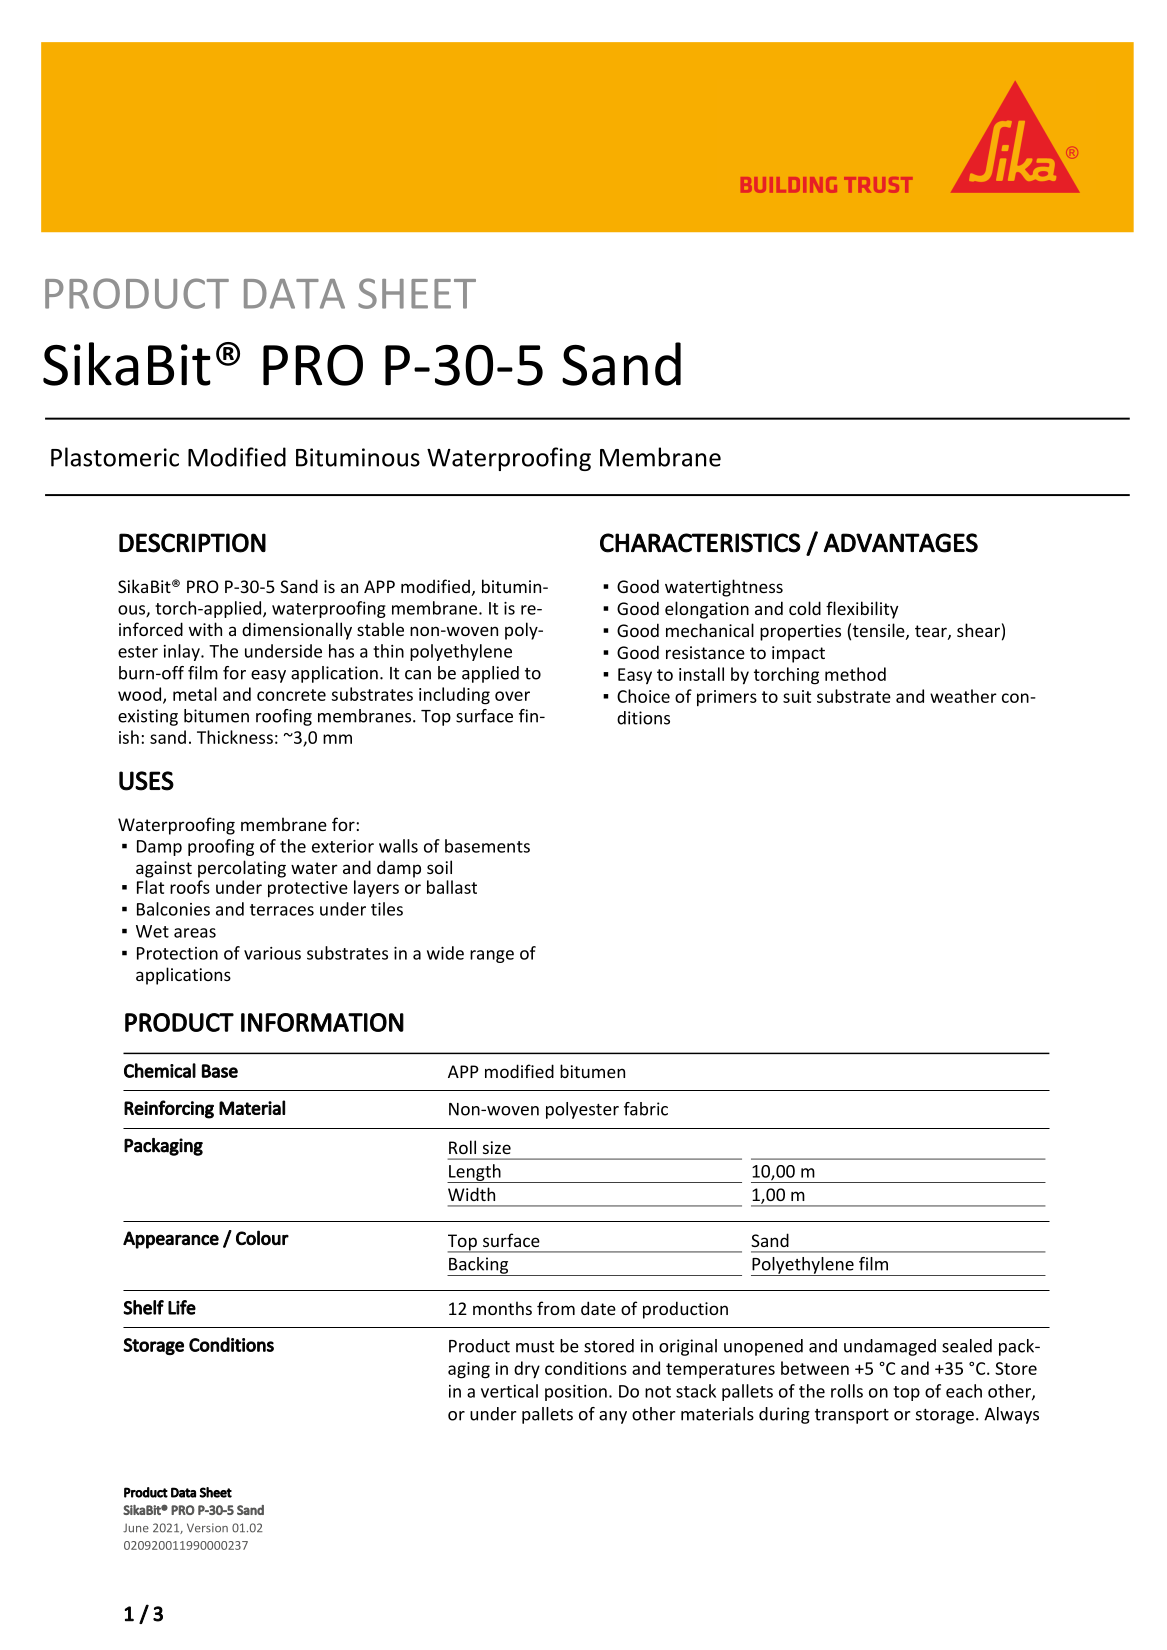  What do you see at coordinates (613, 1417) in the image?
I see `any` at bounding box center [613, 1417].
